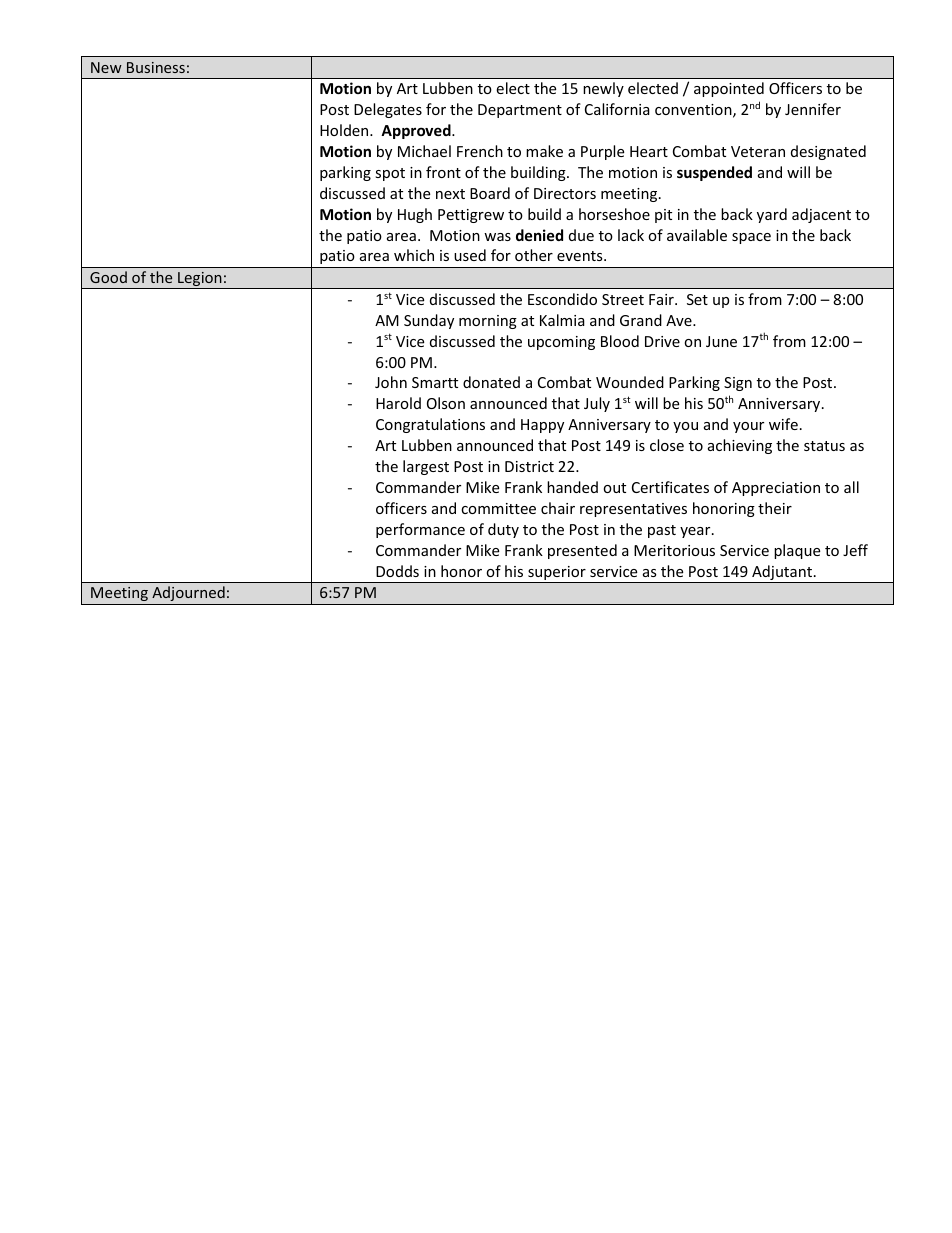  I want to click on Business, so click(156, 67).
